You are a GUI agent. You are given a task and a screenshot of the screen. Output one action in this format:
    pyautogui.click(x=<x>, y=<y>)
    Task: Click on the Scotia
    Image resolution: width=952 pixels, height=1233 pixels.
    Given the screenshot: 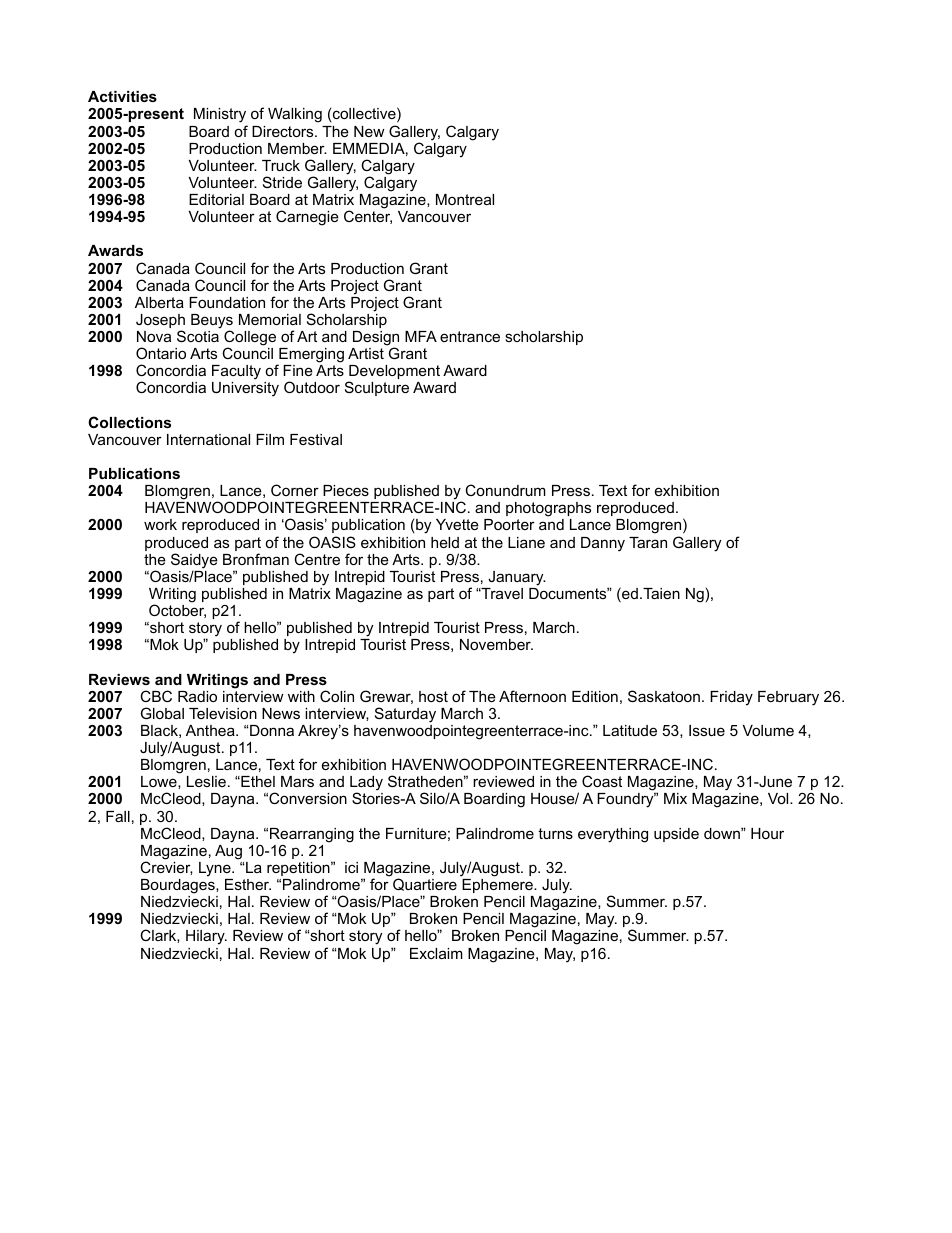 What is the action you would take?
    pyautogui.click(x=198, y=336)
